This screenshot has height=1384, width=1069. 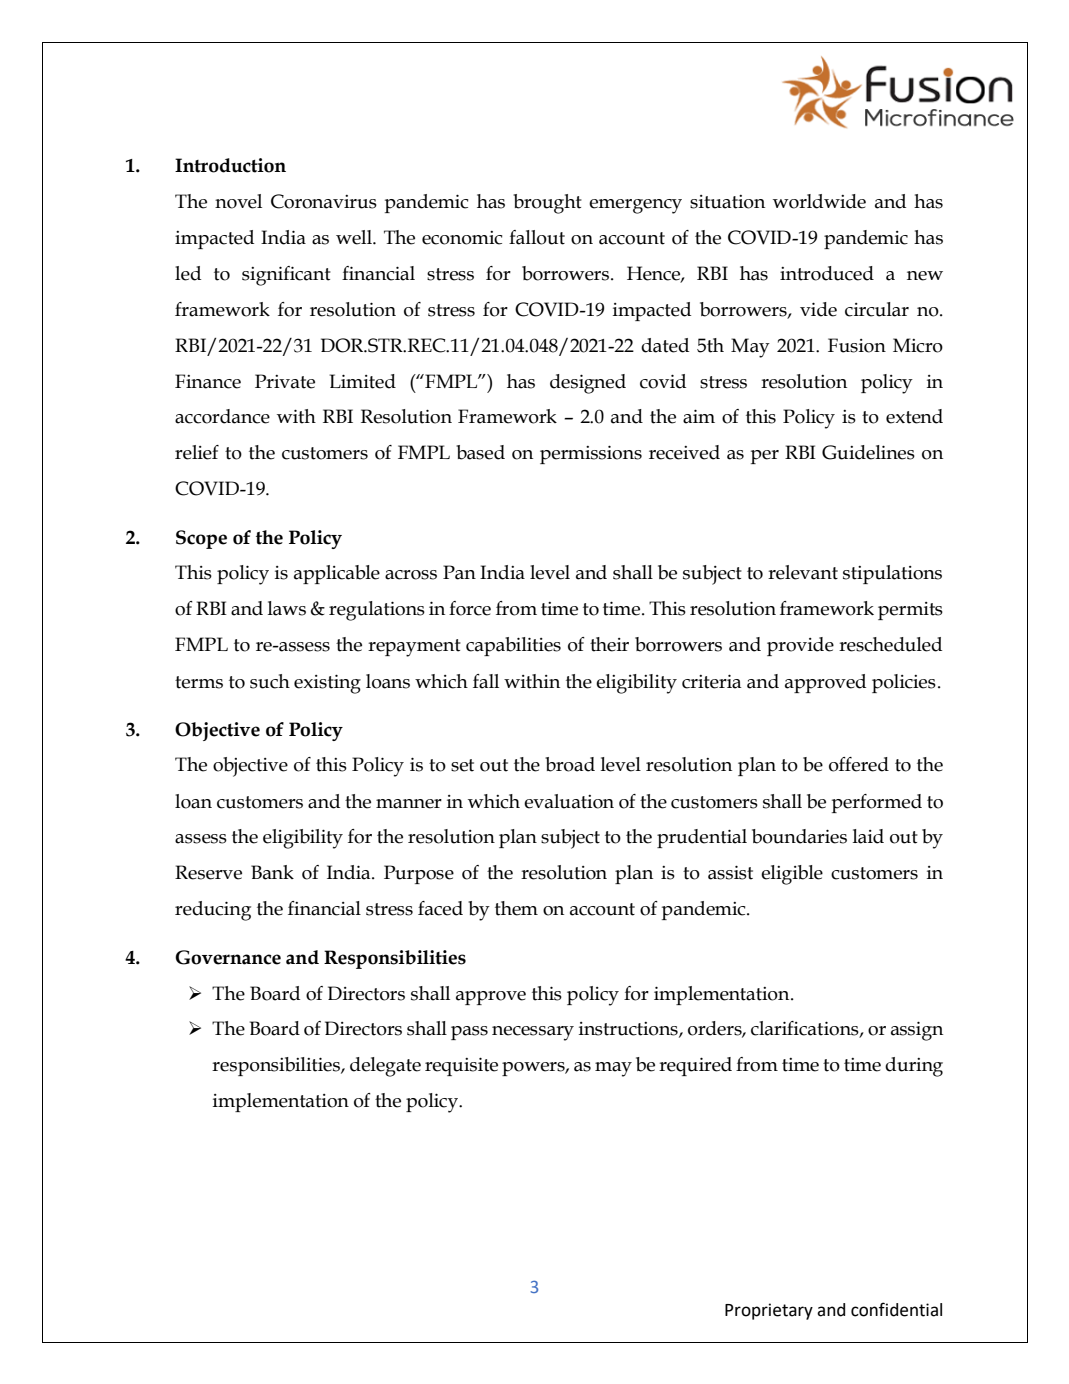 I want to click on delegate, so click(x=385, y=1067).
